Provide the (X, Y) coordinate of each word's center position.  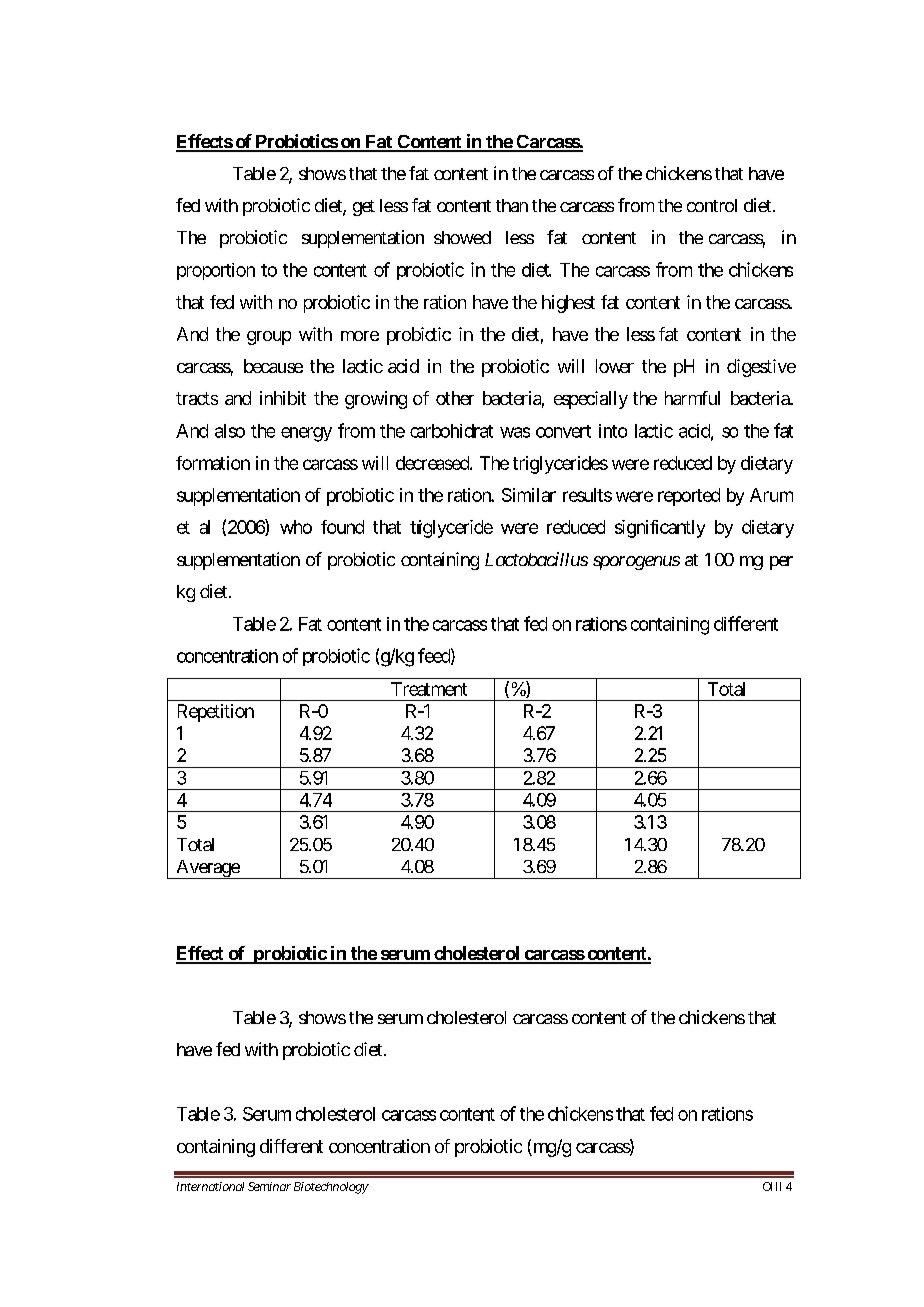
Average (207, 869)
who (296, 527)
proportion (216, 271)
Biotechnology (331, 1188)
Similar (529, 495)
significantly (660, 529)
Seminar (269, 1186)
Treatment (429, 689)
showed (462, 237)
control (712, 205)
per (781, 563)
